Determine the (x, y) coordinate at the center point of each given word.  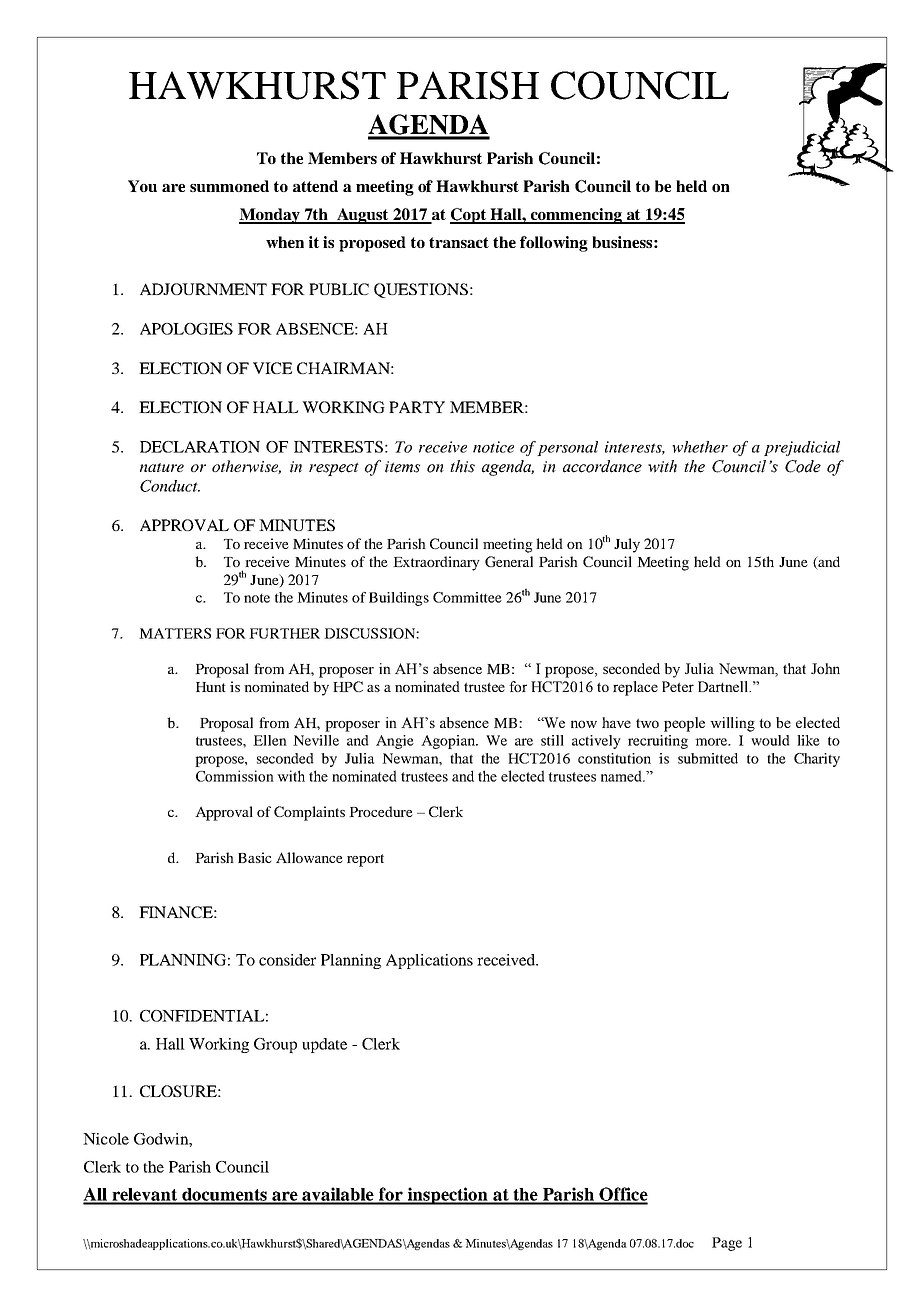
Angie (395, 742)
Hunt (211, 687)
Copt (469, 216)
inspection (447, 1196)
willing (732, 724)
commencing (576, 216)
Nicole (106, 1139)
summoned (229, 186)
